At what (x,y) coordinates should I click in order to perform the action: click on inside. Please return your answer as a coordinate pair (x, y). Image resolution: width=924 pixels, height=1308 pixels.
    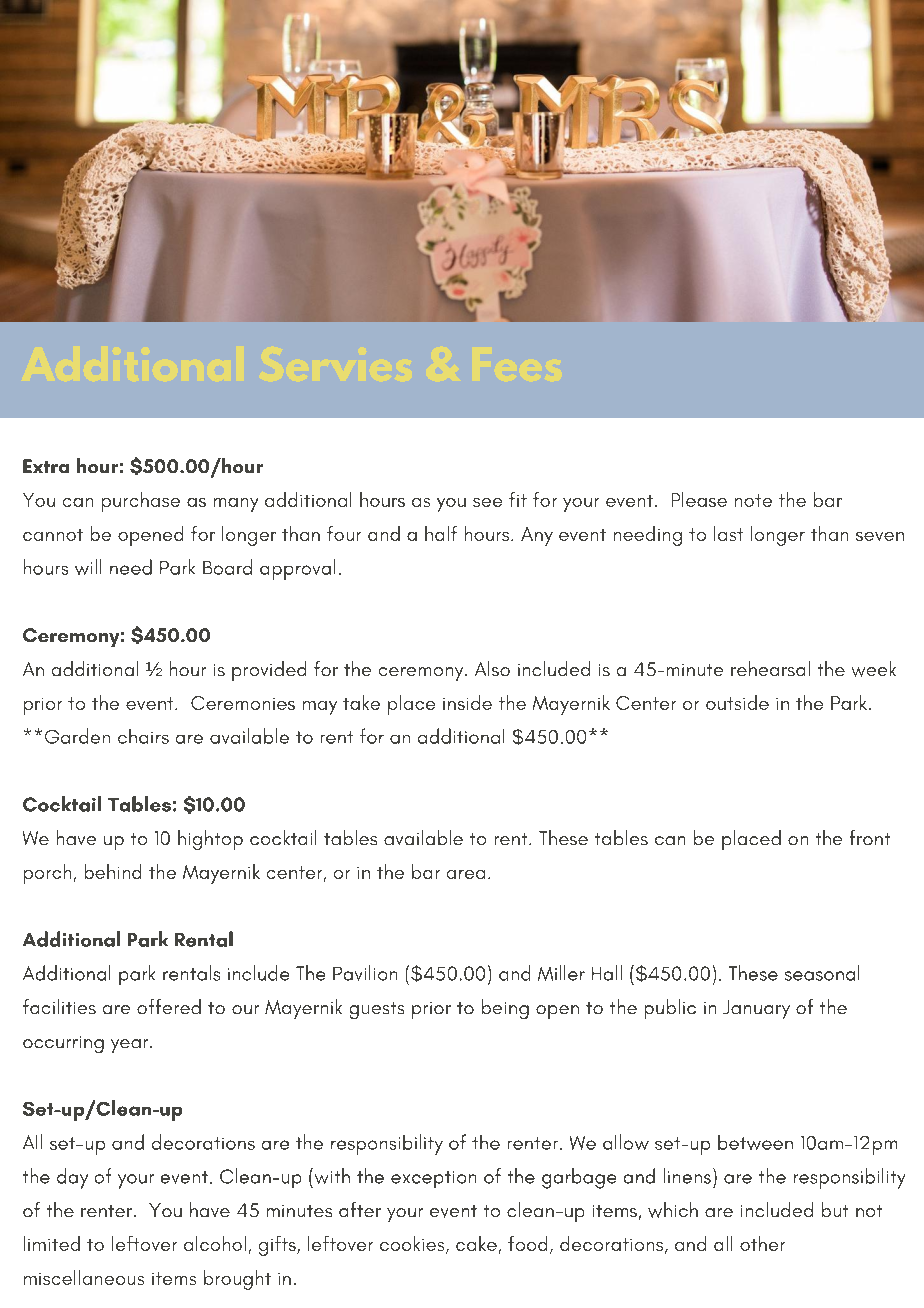
    Looking at the image, I should click on (467, 702).
